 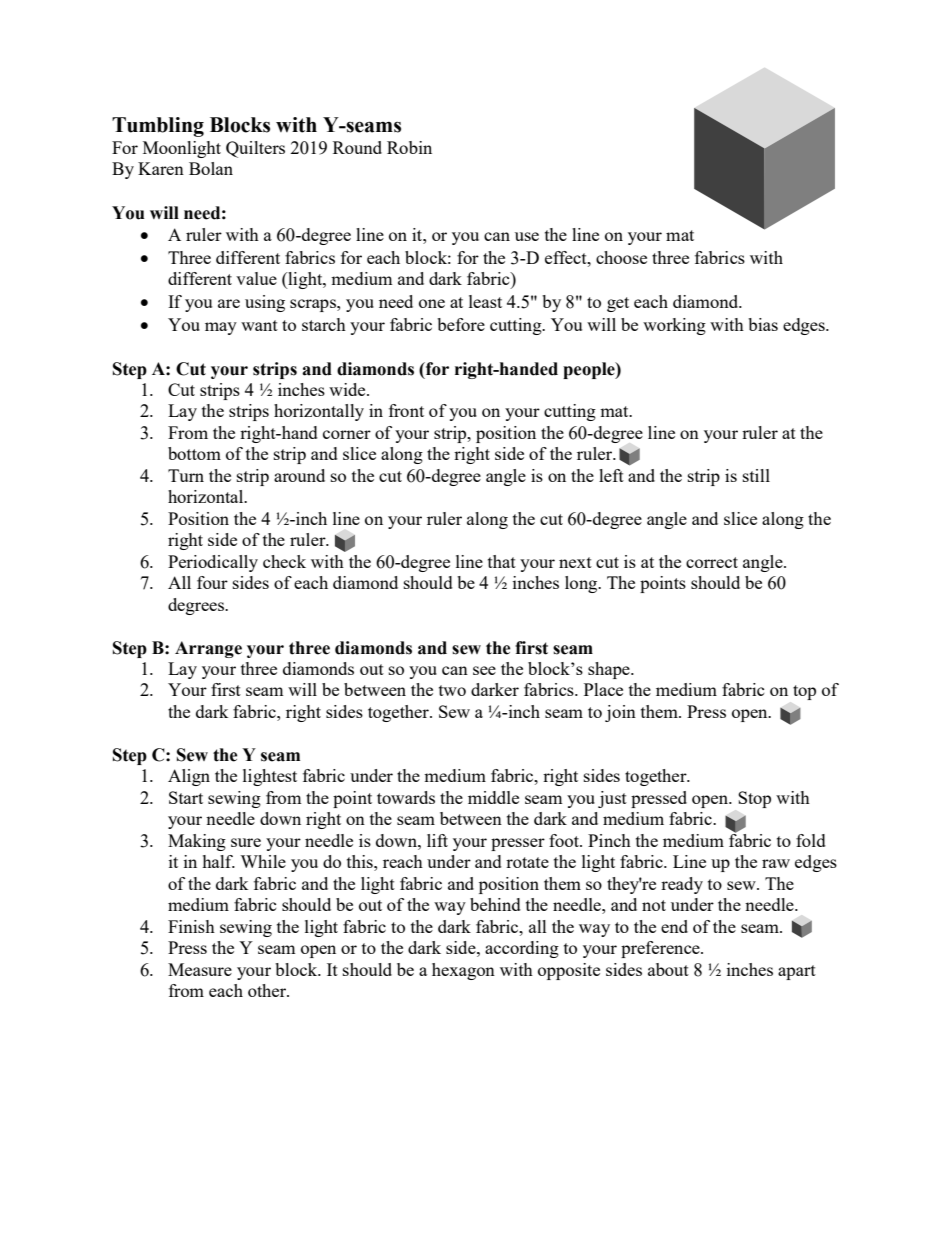 I want to click on Robin, so click(x=409, y=147).
